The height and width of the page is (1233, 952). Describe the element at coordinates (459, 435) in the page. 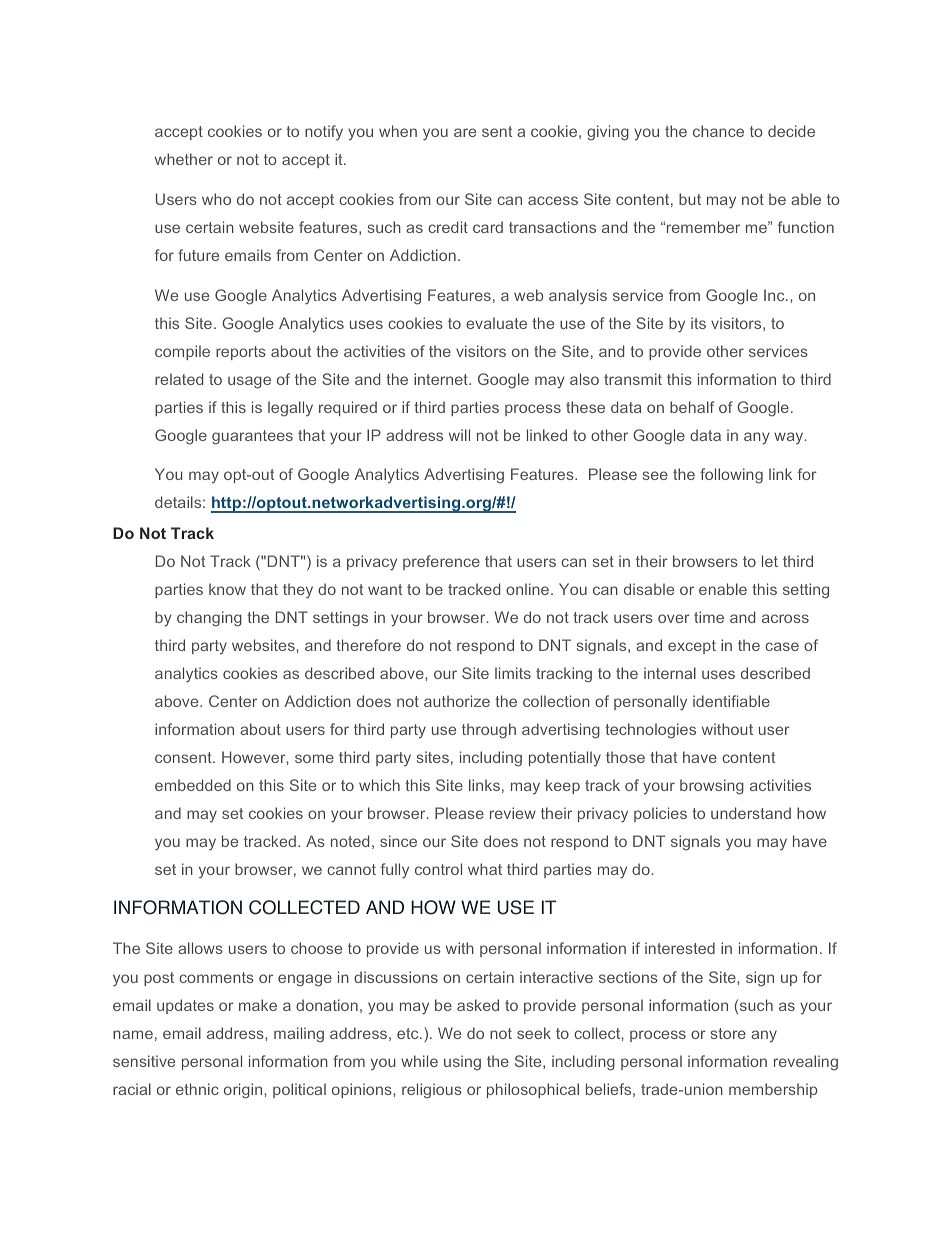

I see `will` at that location.
